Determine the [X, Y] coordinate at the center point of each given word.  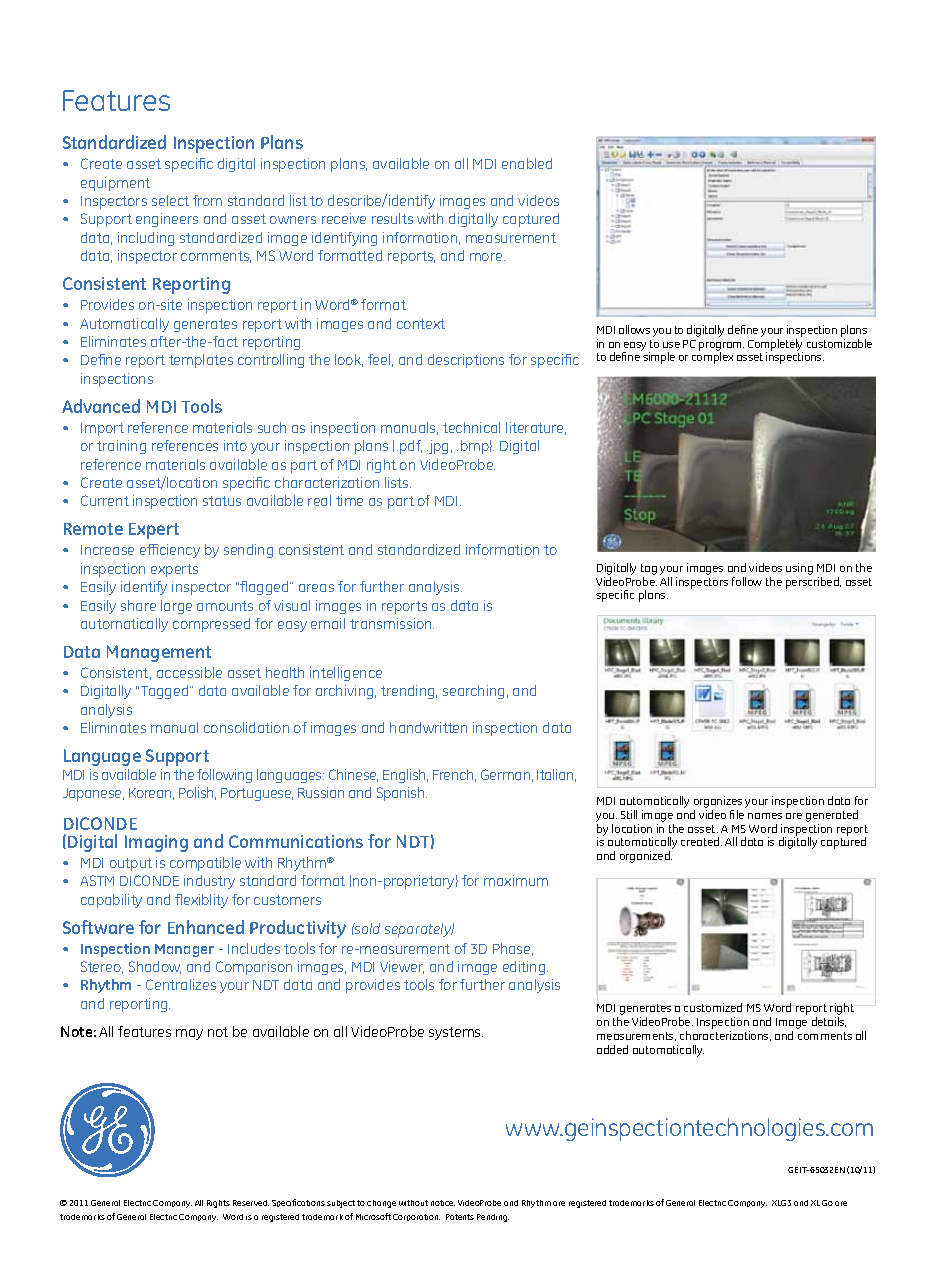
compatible [205, 864]
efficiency [170, 551]
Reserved [251, 1203]
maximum [516, 880]
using [799, 569]
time [349, 500]
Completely [775, 346]
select [170, 200]
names [765, 816]
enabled [527, 163]
